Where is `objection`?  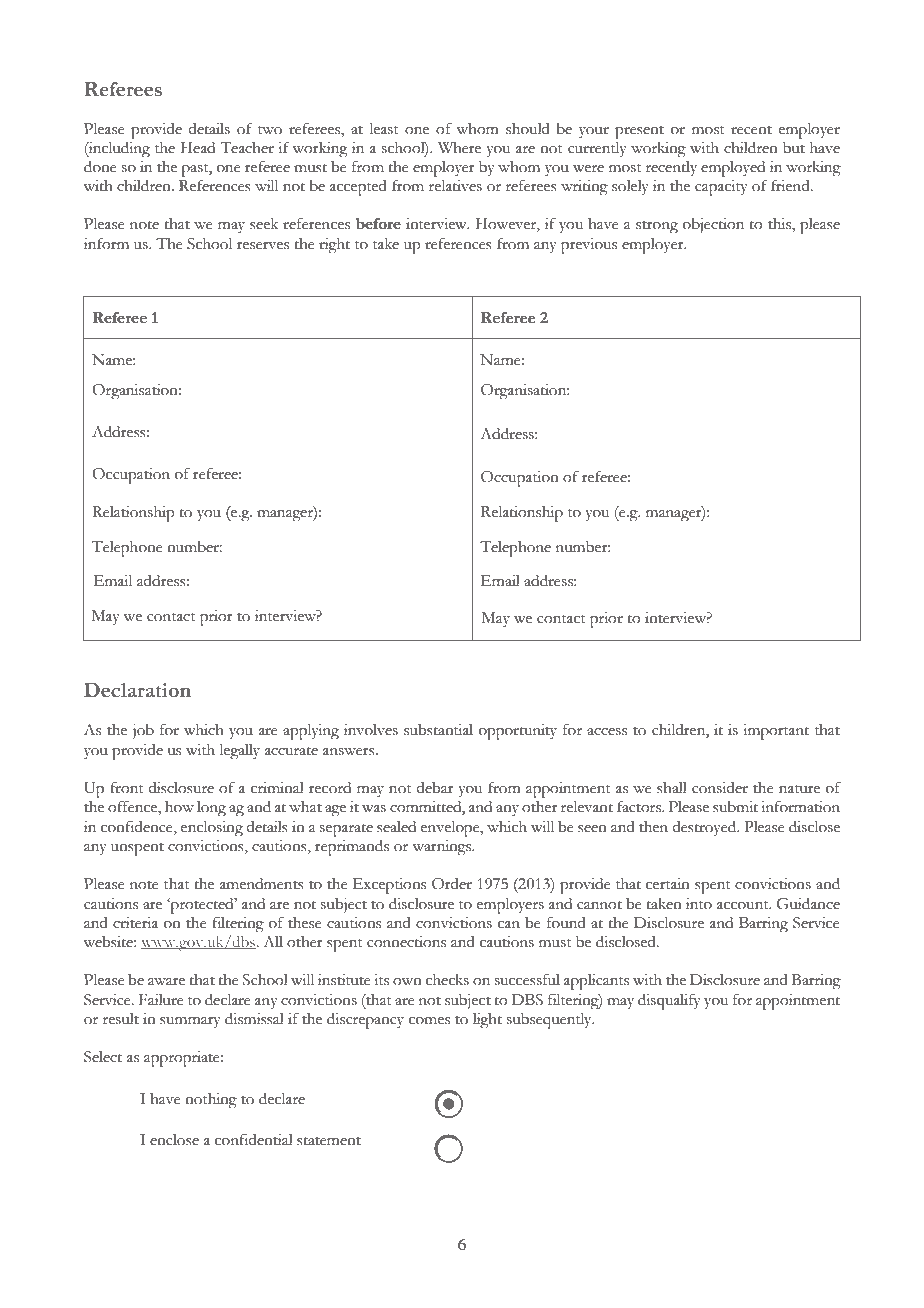
objection is located at coordinates (713, 225).
